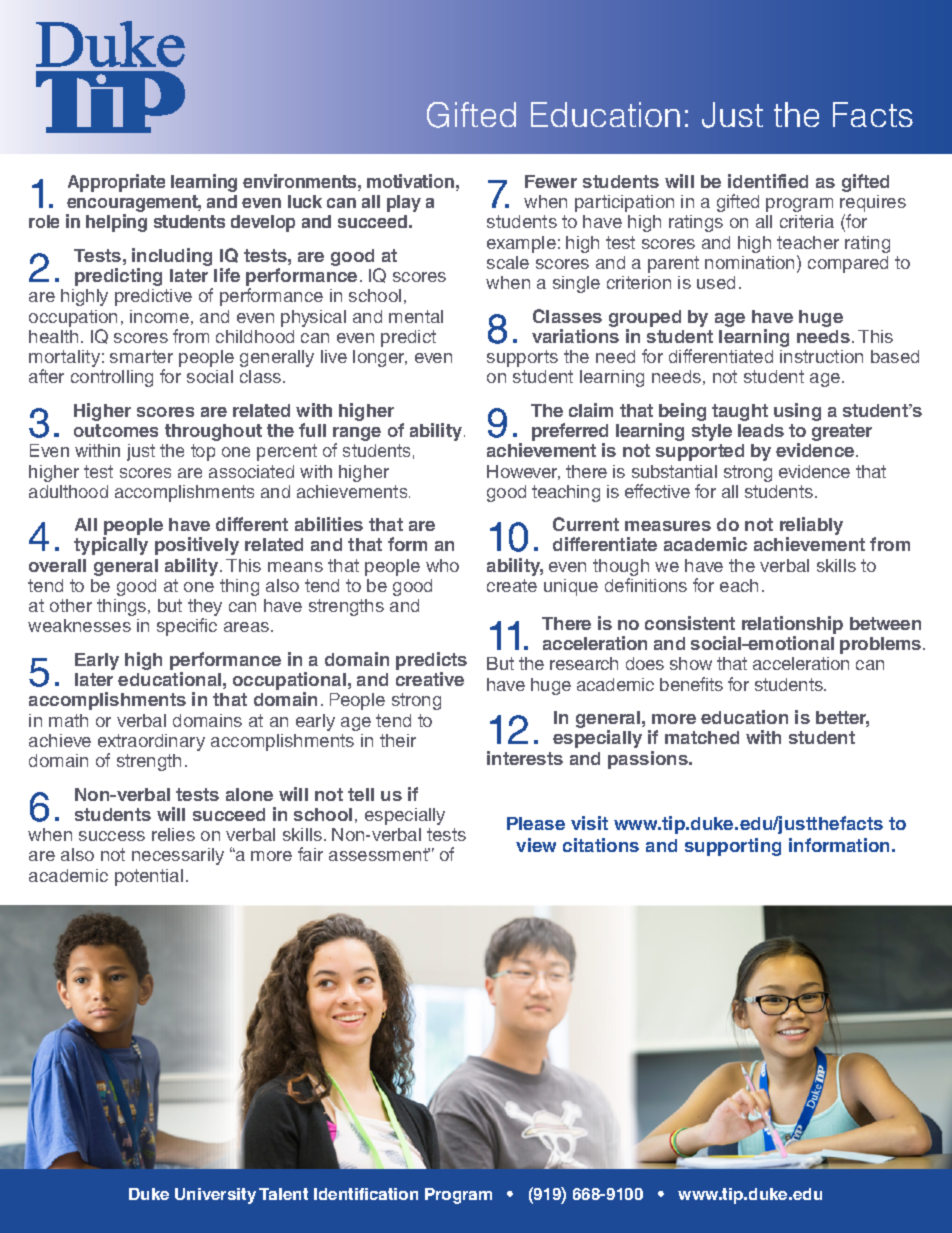 This screenshot has height=1233, width=952. What do you see at coordinates (512, 585) in the screenshot?
I see `create` at bounding box center [512, 585].
